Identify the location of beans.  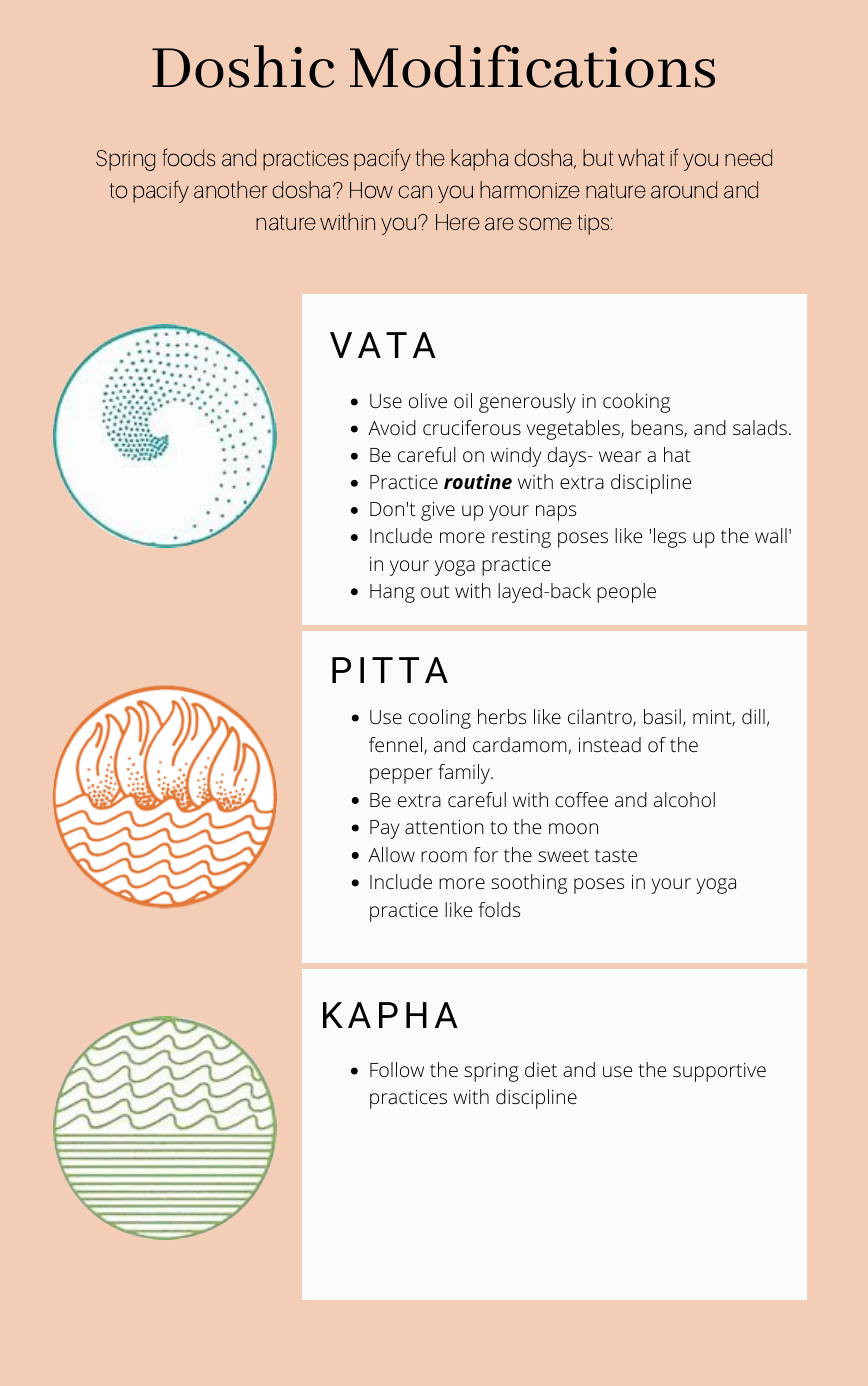
(658, 429).
